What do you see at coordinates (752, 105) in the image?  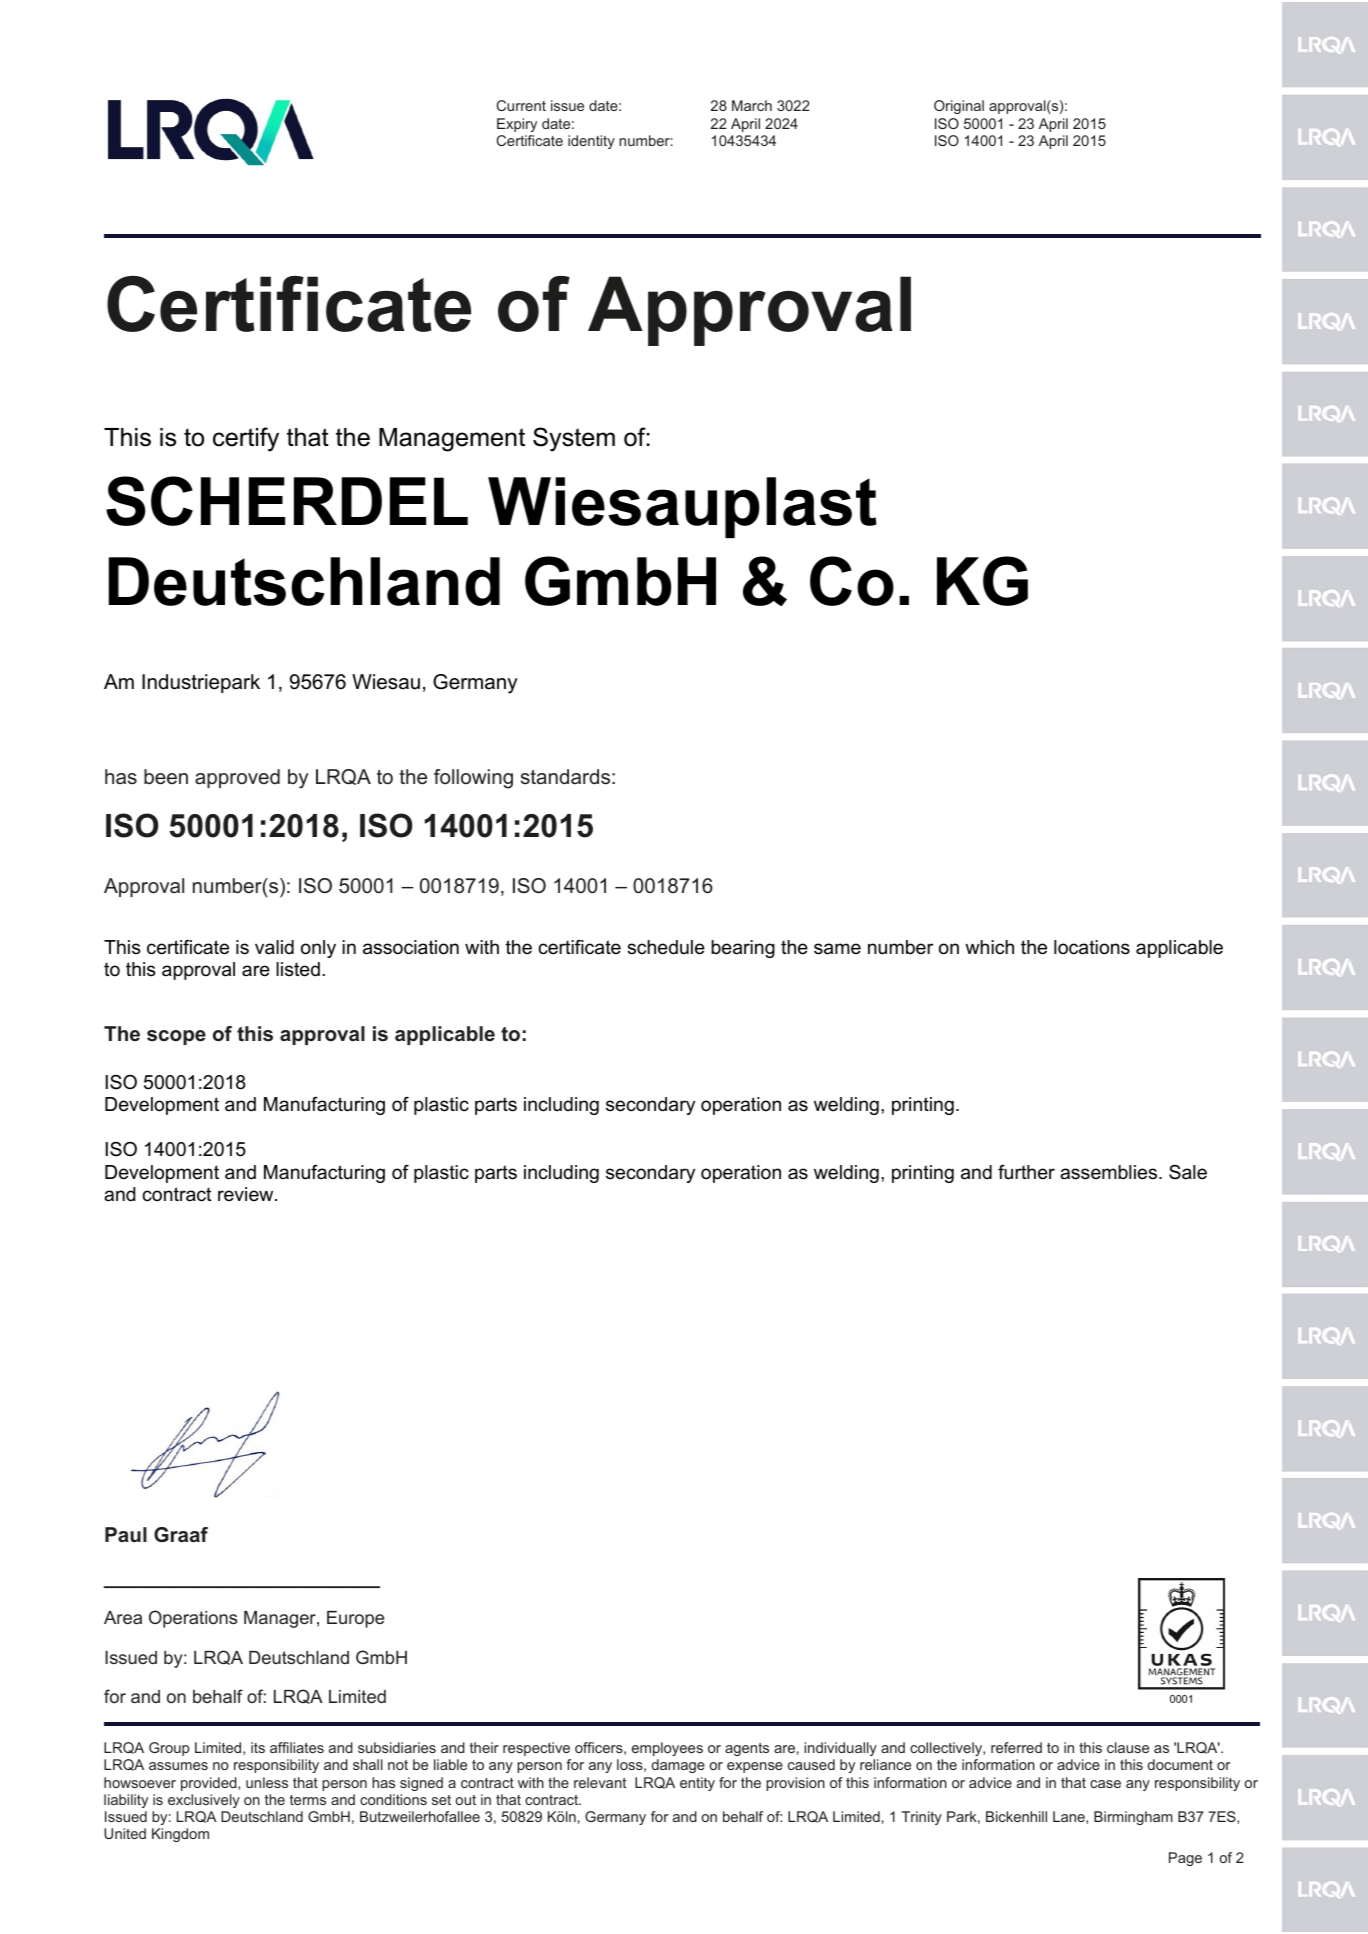 I see `March` at bounding box center [752, 105].
